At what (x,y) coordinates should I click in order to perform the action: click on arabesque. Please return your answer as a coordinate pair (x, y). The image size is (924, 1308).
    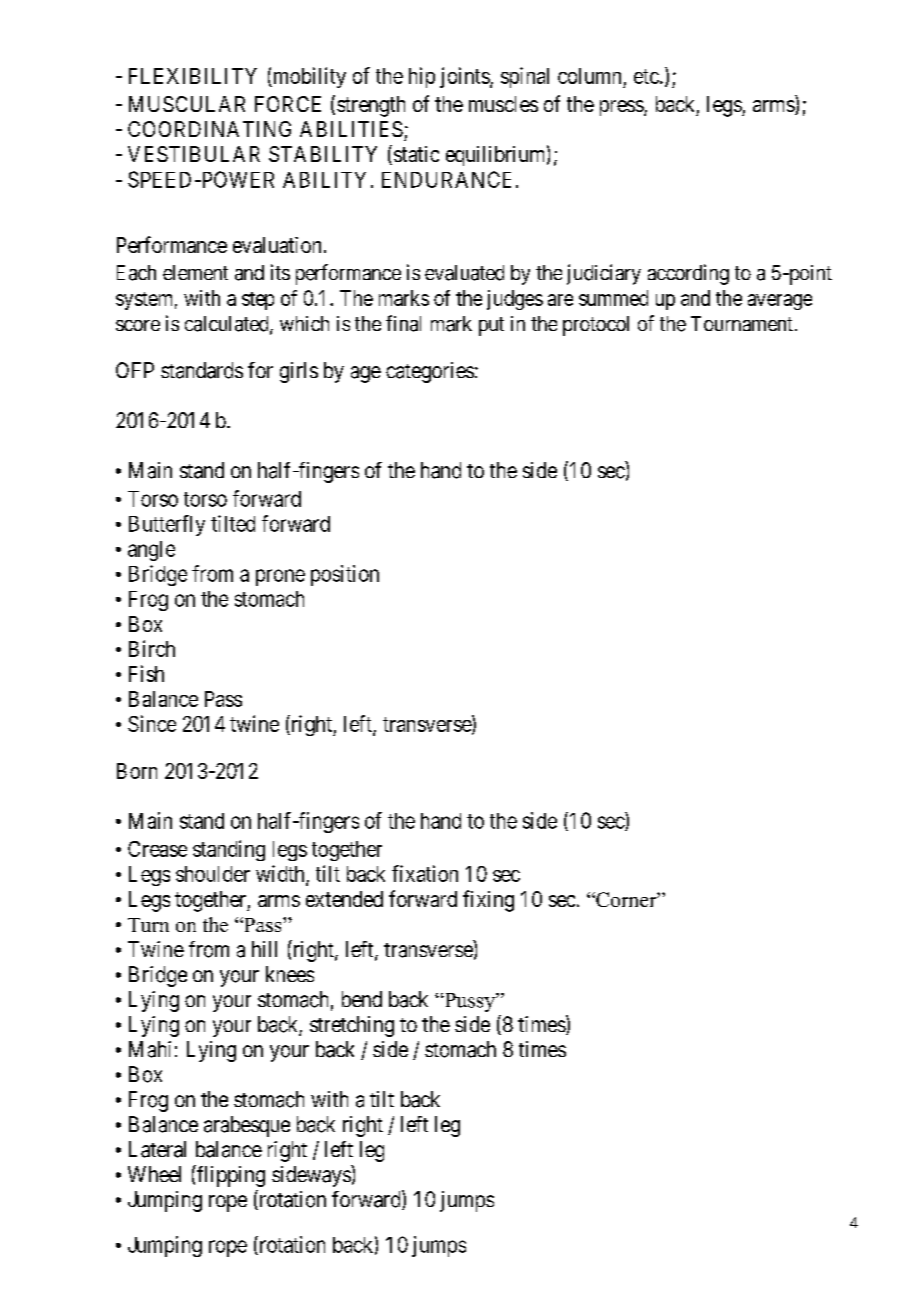
    Looking at the image, I should click on (247, 1126).
